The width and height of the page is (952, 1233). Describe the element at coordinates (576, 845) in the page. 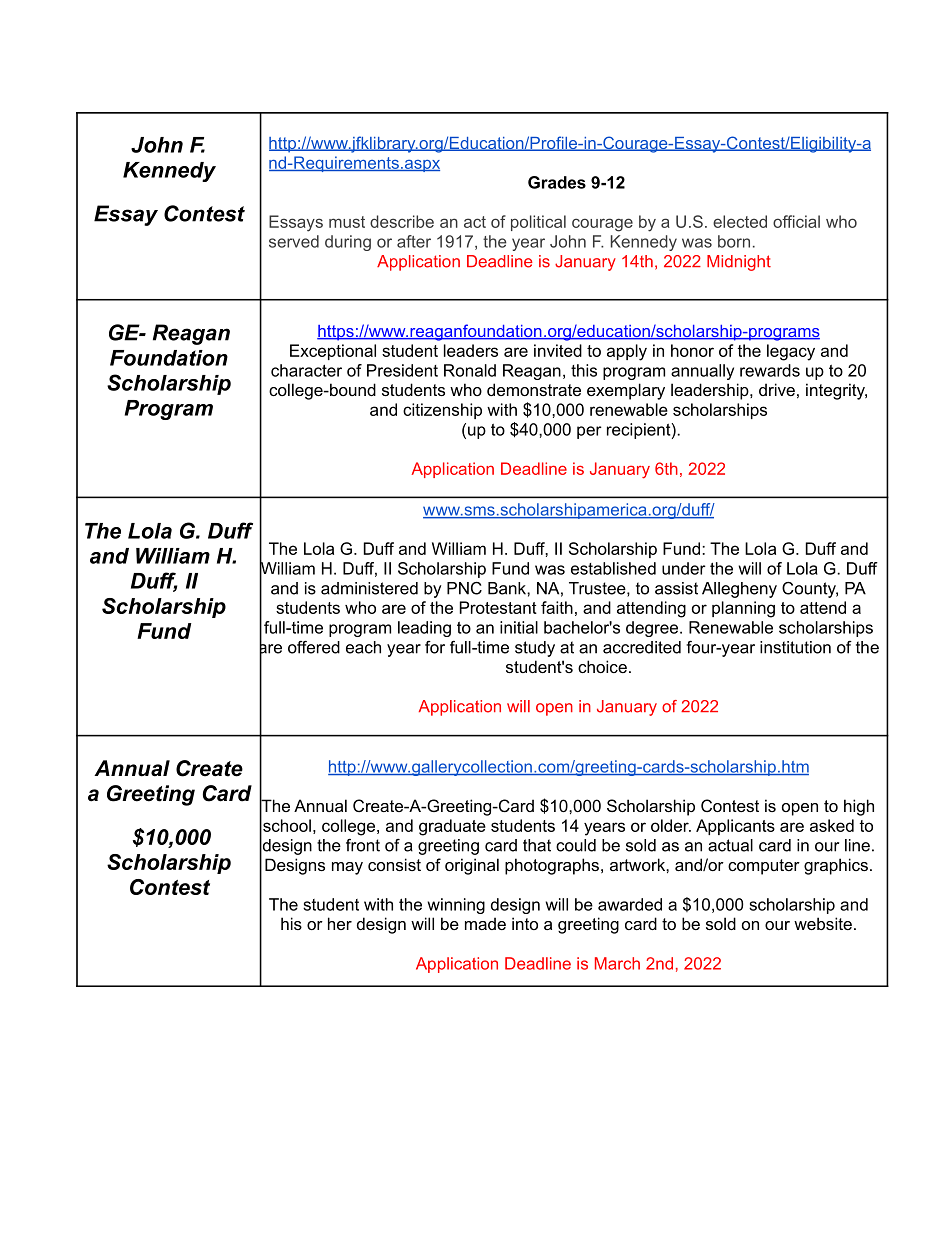

I see `could` at that location.
